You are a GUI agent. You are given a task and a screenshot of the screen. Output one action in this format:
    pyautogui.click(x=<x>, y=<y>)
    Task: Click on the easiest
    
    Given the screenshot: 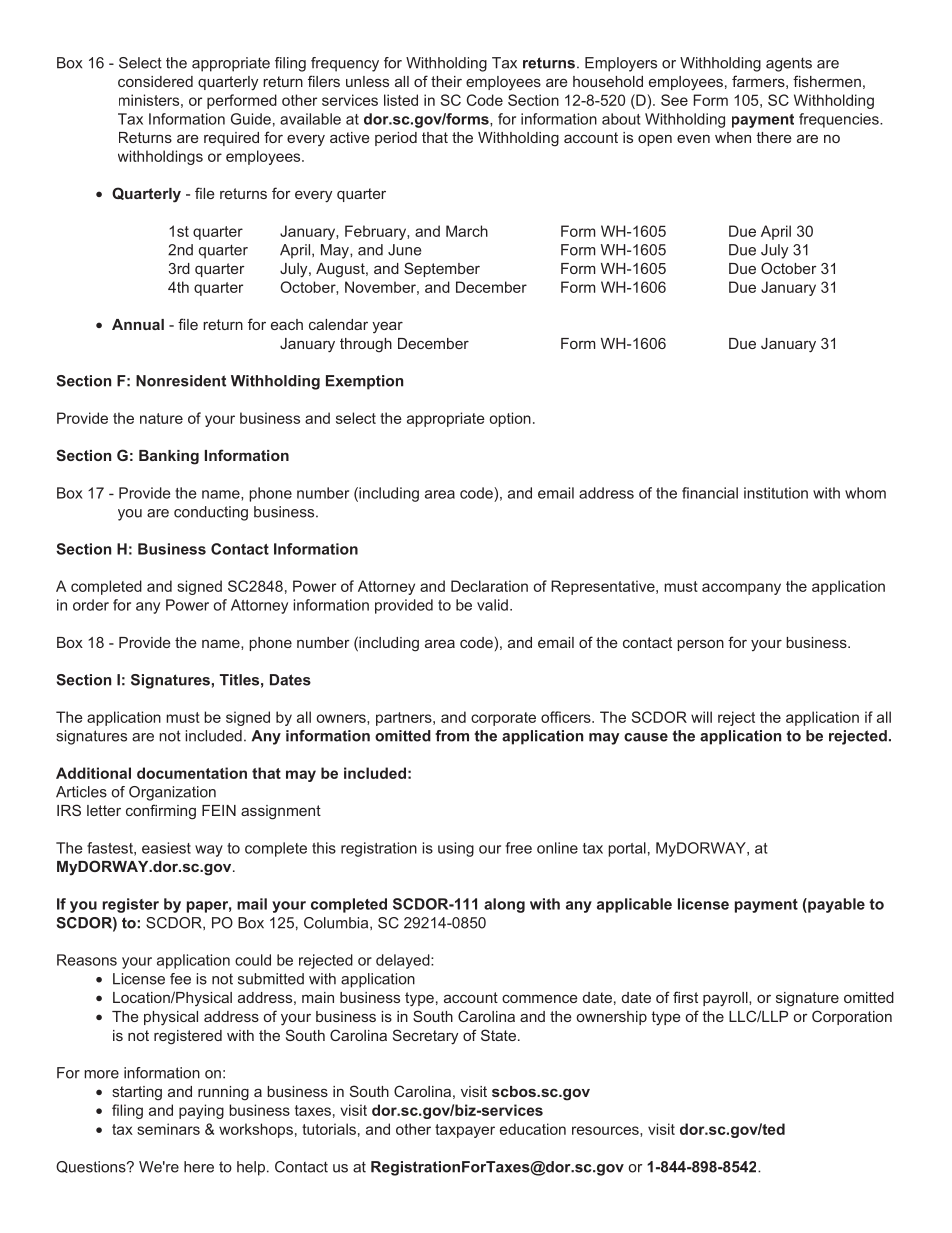 What is the action you would take?
    pyautogui.click(x=166, y=848)
